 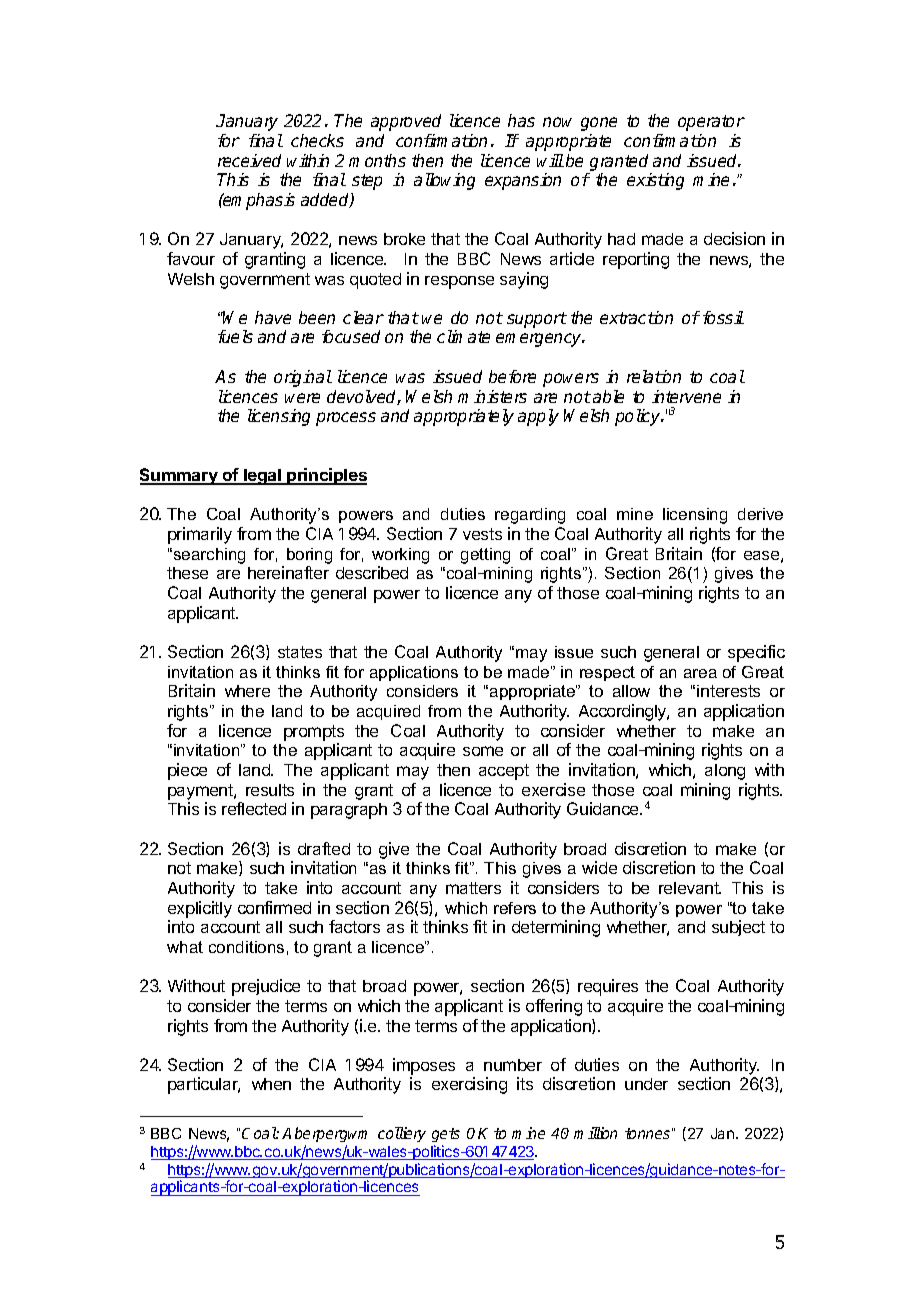 What do you see at coordinates (302, 398) in the image?
I see `were` at bounding box center [302, 398].
